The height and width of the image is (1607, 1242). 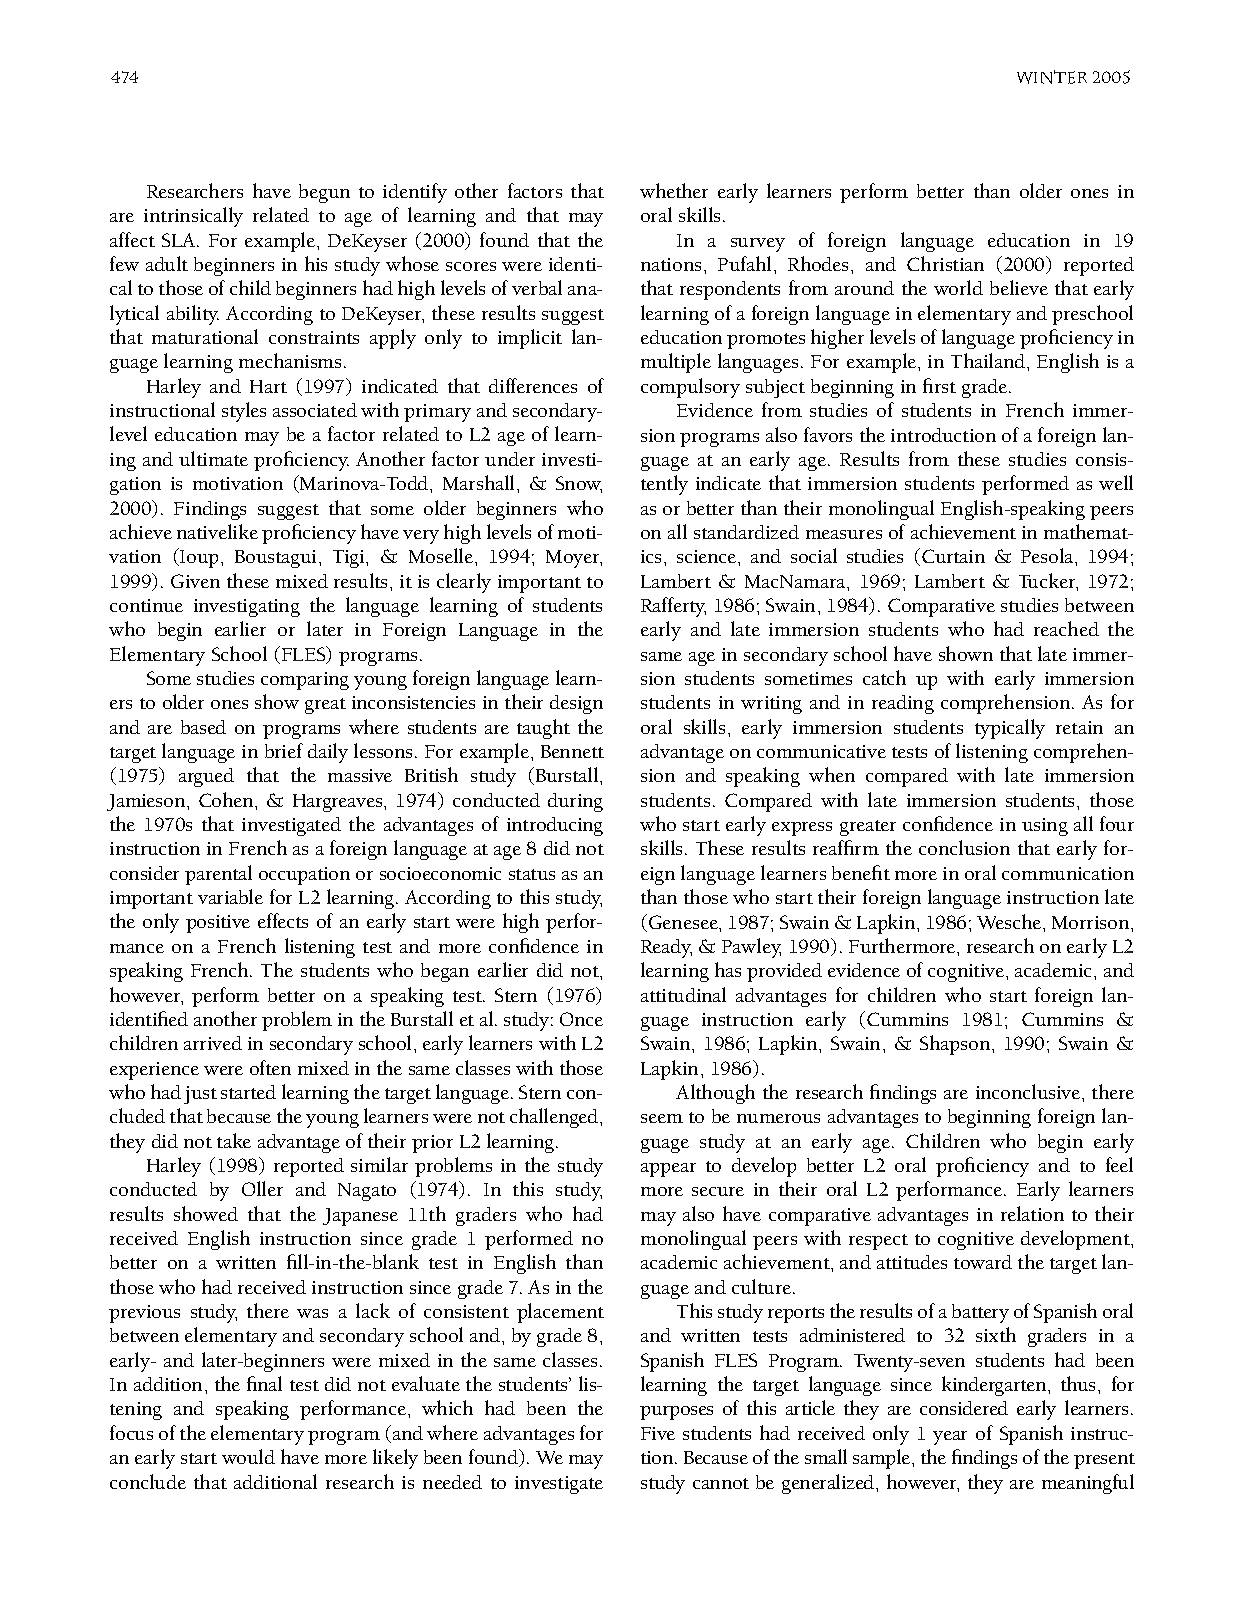 What do you see at coordinates (213, 458) in the image?
I see `ultimate` at bounding box center [213, 458].
